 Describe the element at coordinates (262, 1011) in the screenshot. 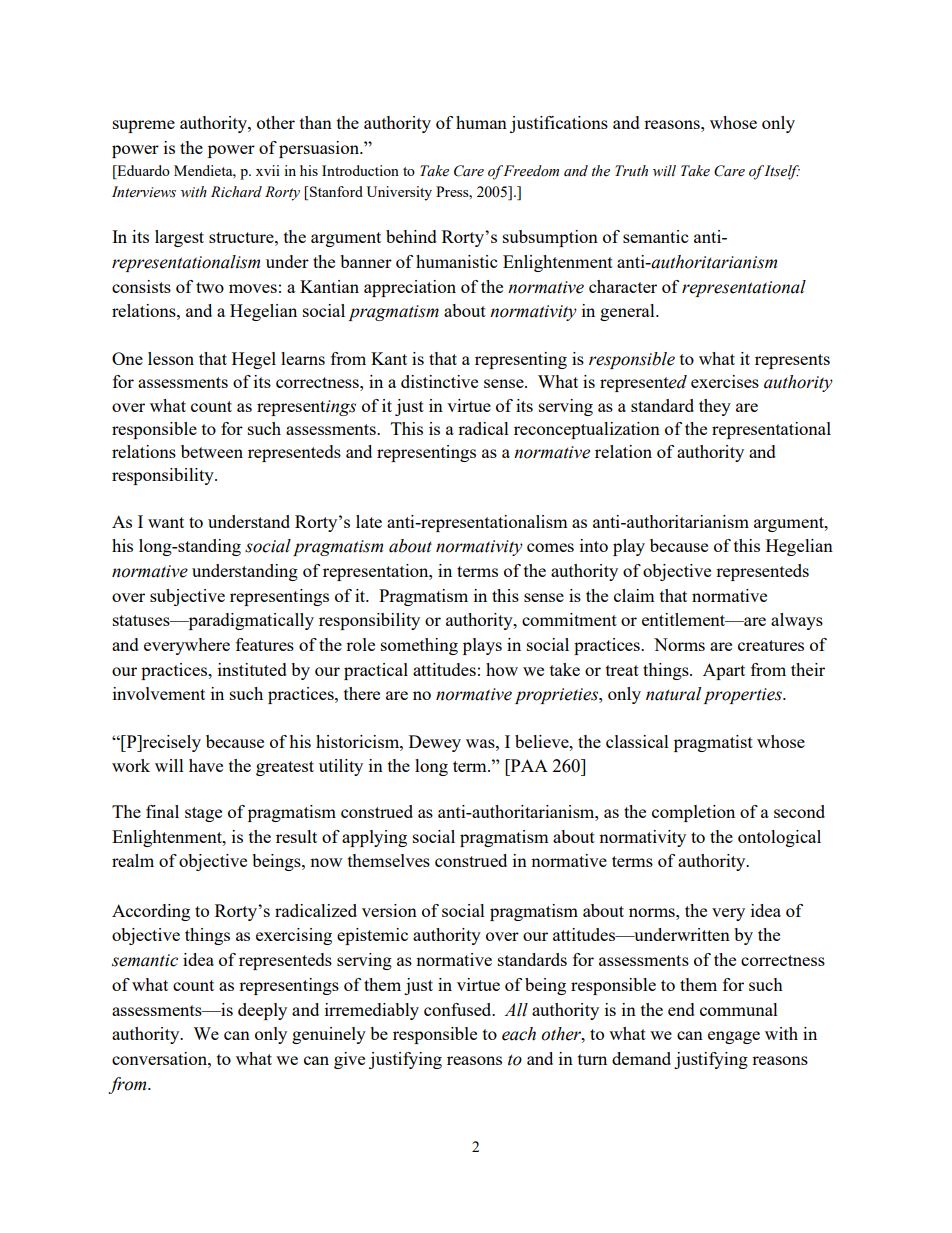

I see `deeply` at that location.
